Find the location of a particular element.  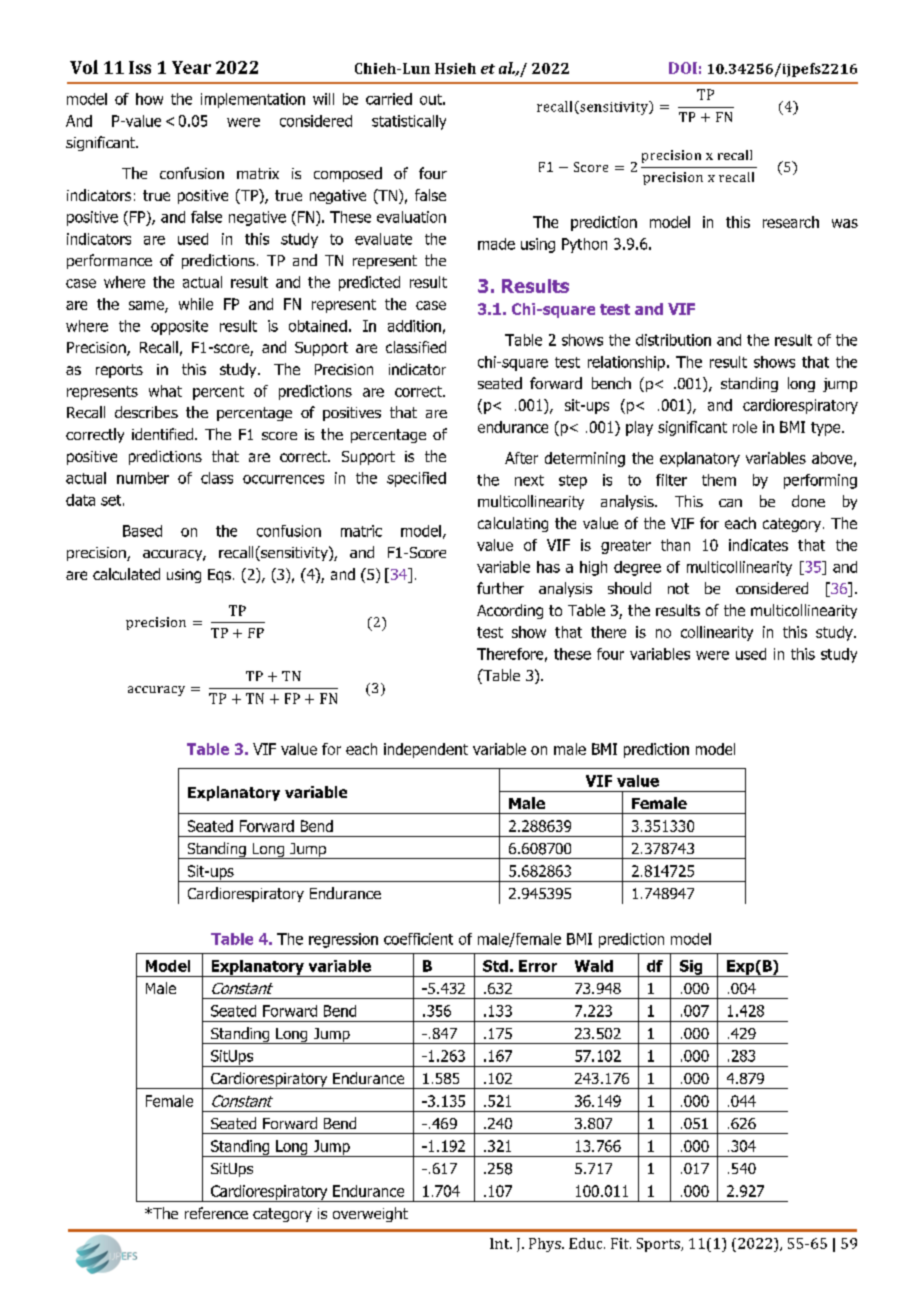

DOI is located at coordinates (683, 68).
